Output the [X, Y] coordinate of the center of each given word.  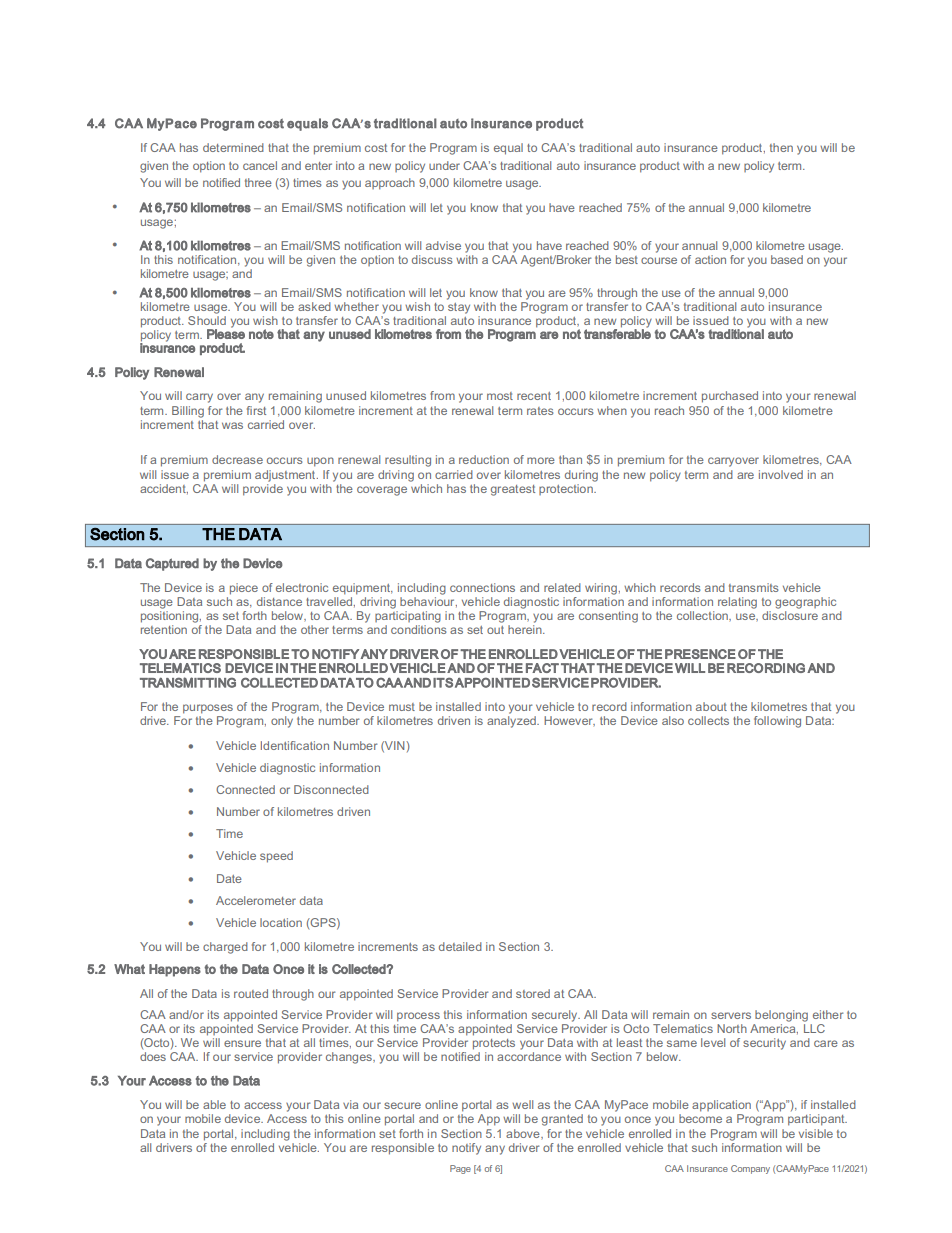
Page [460, 1169]
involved [781, 474]
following [777, 722]
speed [276, 857]
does [153, 1056]
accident [164, 489]
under [444, 165]
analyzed [512, 720]
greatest [513, 490]
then [781, 147]
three [258, 182]
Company [750, 1169]
